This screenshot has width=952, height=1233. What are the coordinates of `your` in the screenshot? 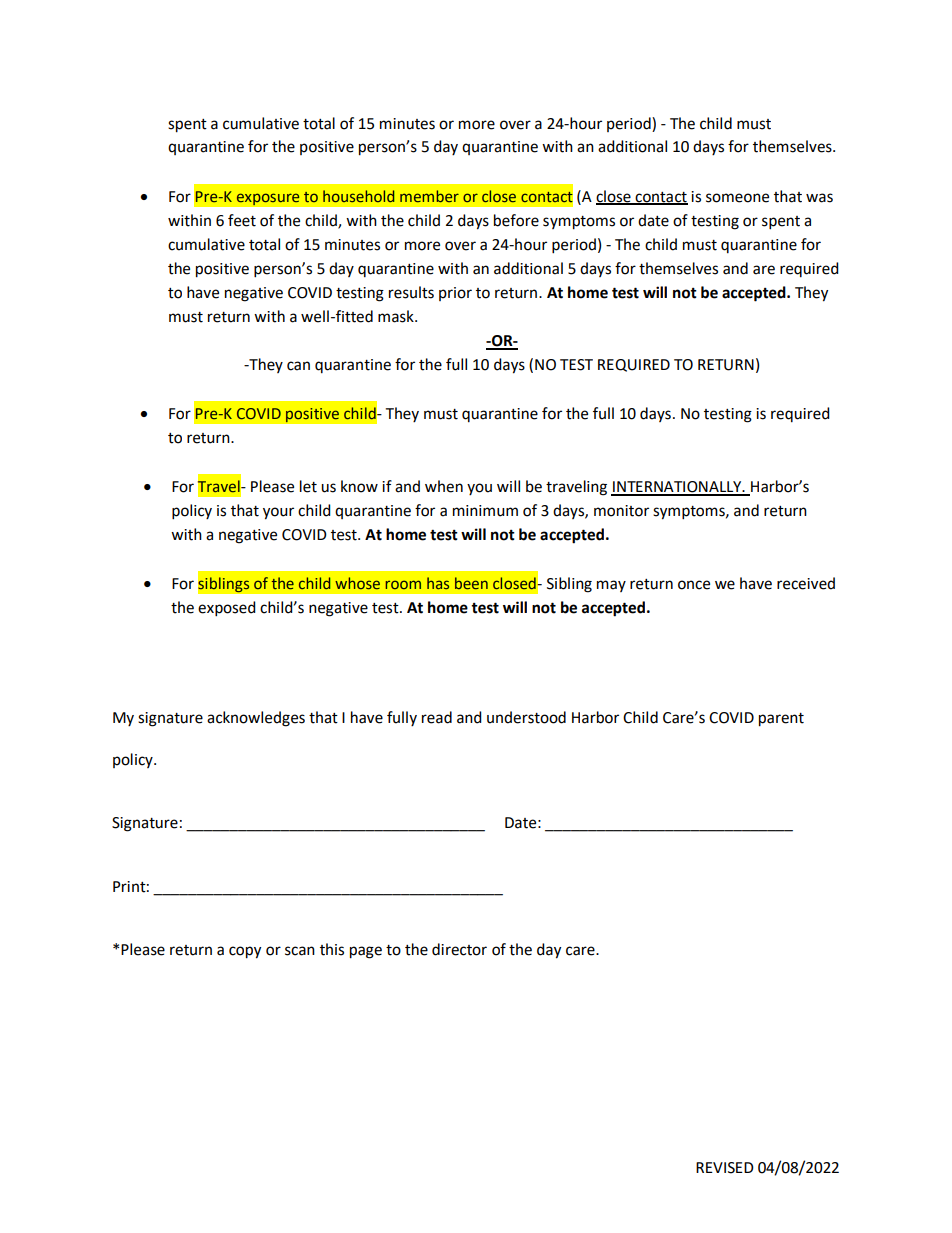 It's located at (278, 513).
